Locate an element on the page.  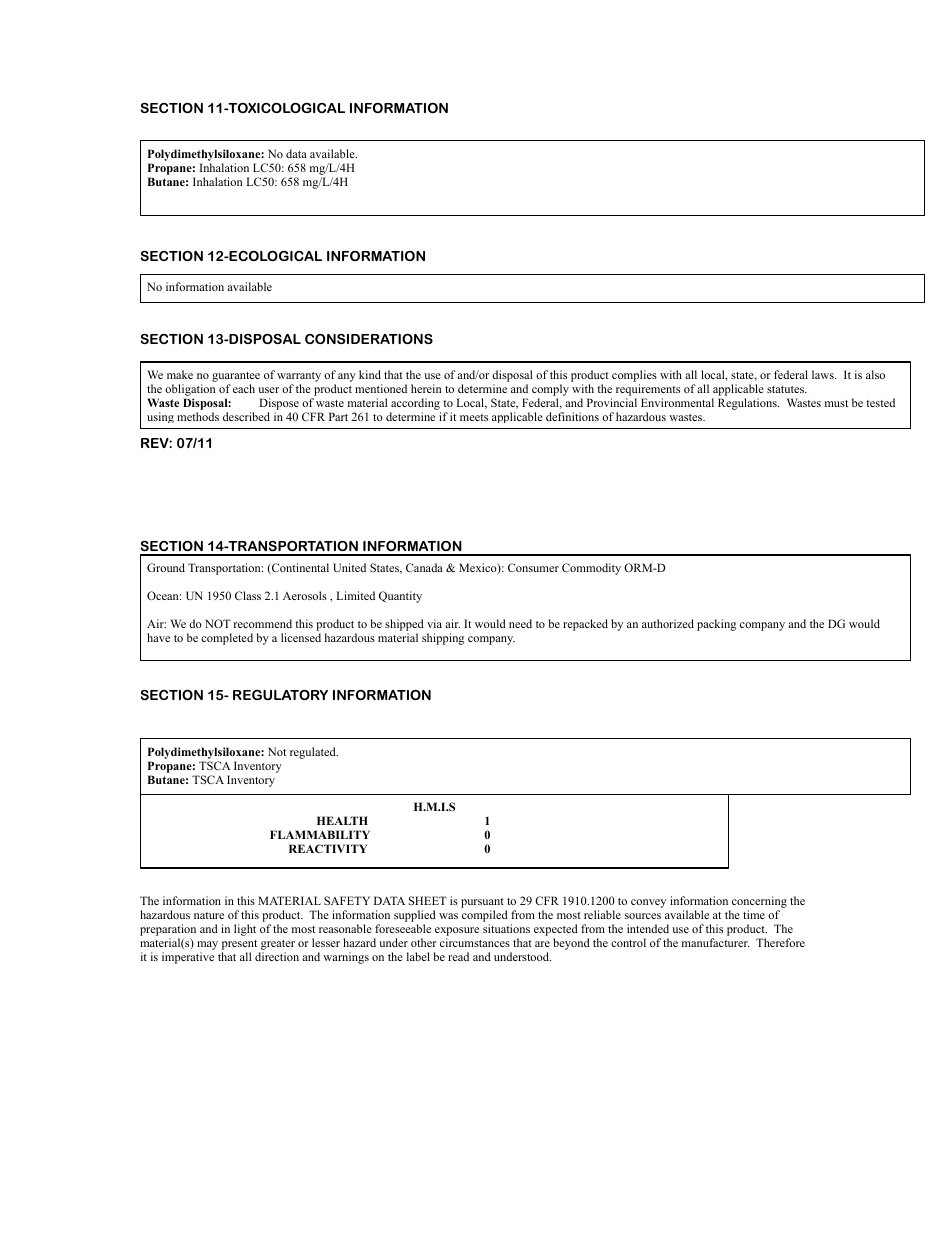
comply is located at coordinates (550, 390).
